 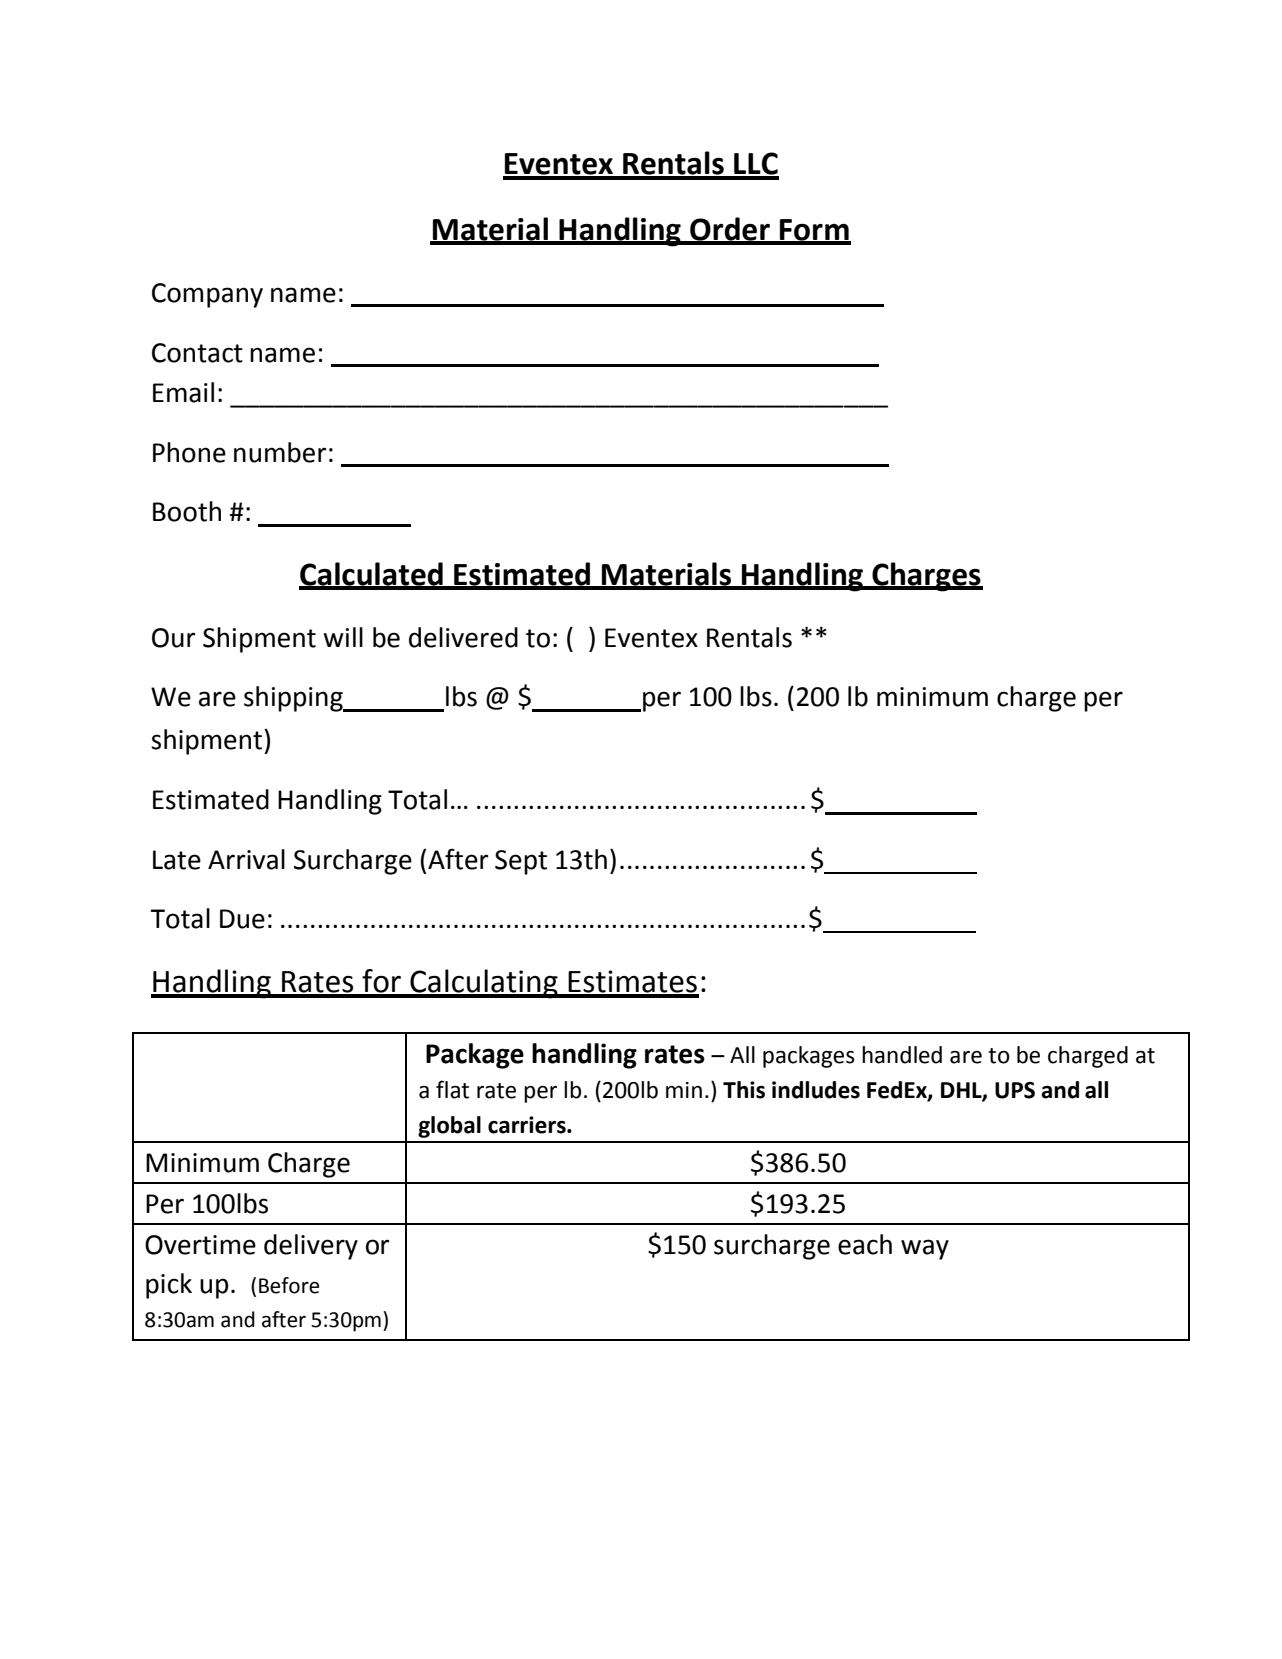 What do you see at coordinates (528, 1125) in the screenshot?
I see `carriers` at bounding box center [528, 1125].
